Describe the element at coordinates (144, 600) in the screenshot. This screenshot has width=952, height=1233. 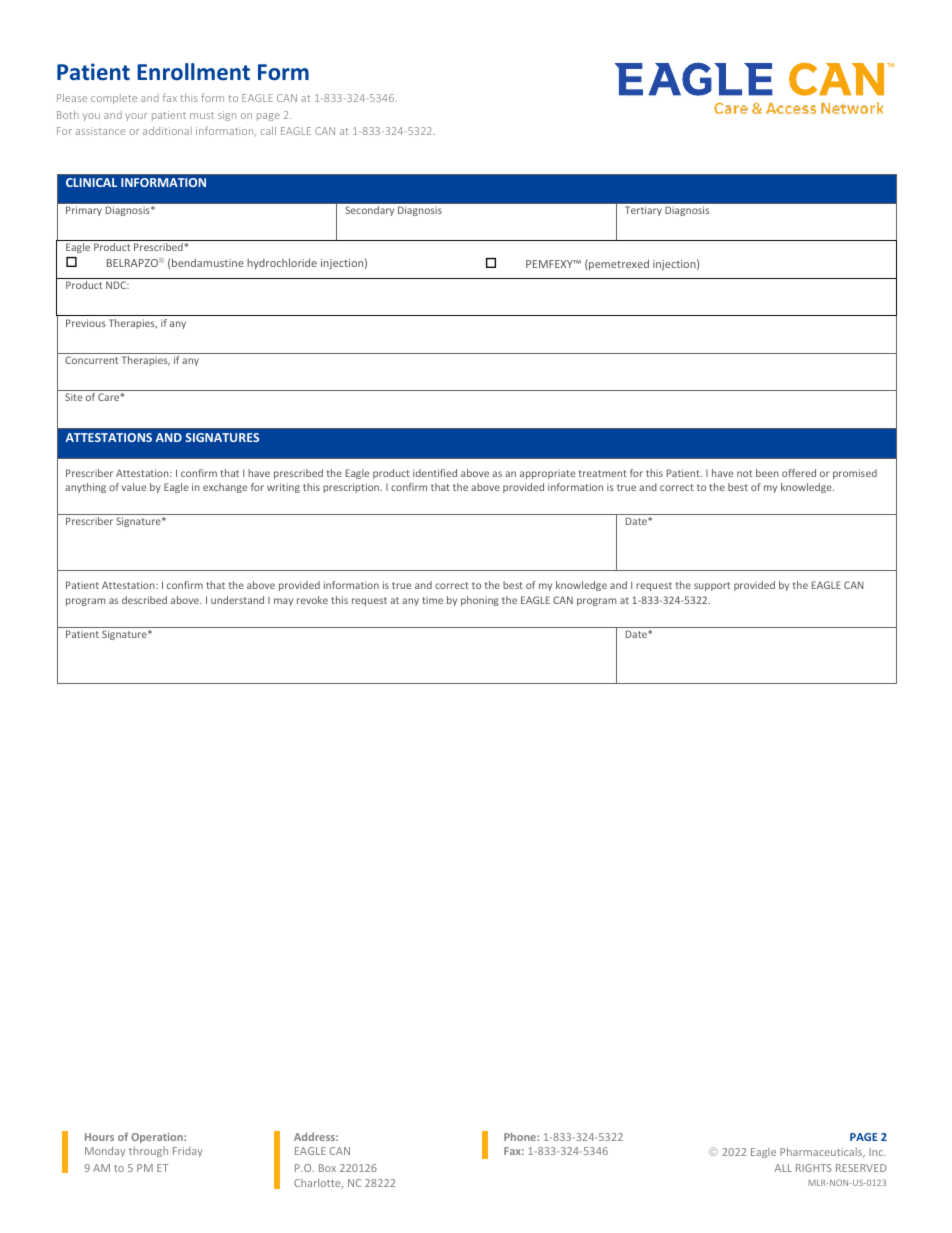
I see `described` at that location.
